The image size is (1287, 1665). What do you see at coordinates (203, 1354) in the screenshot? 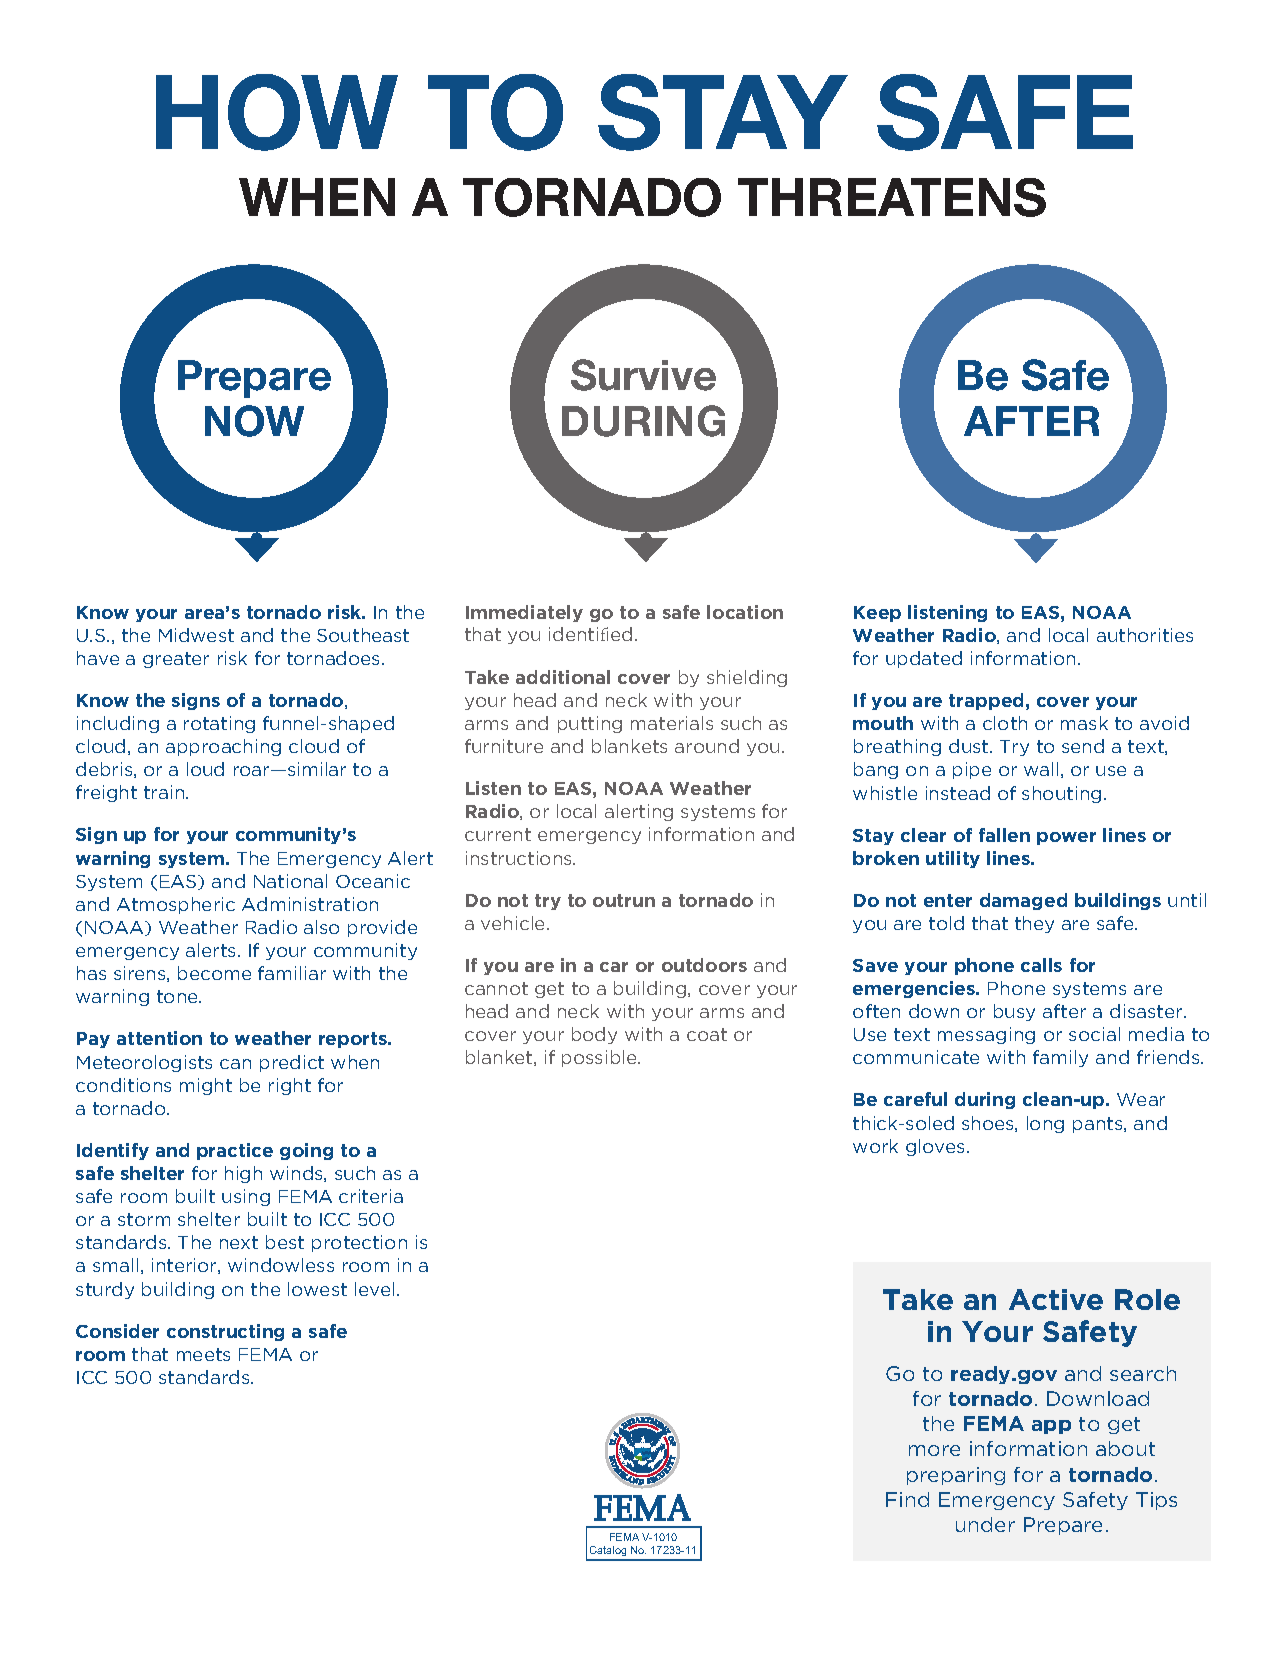
I see `meets` at bounding box center [203, 1354].
